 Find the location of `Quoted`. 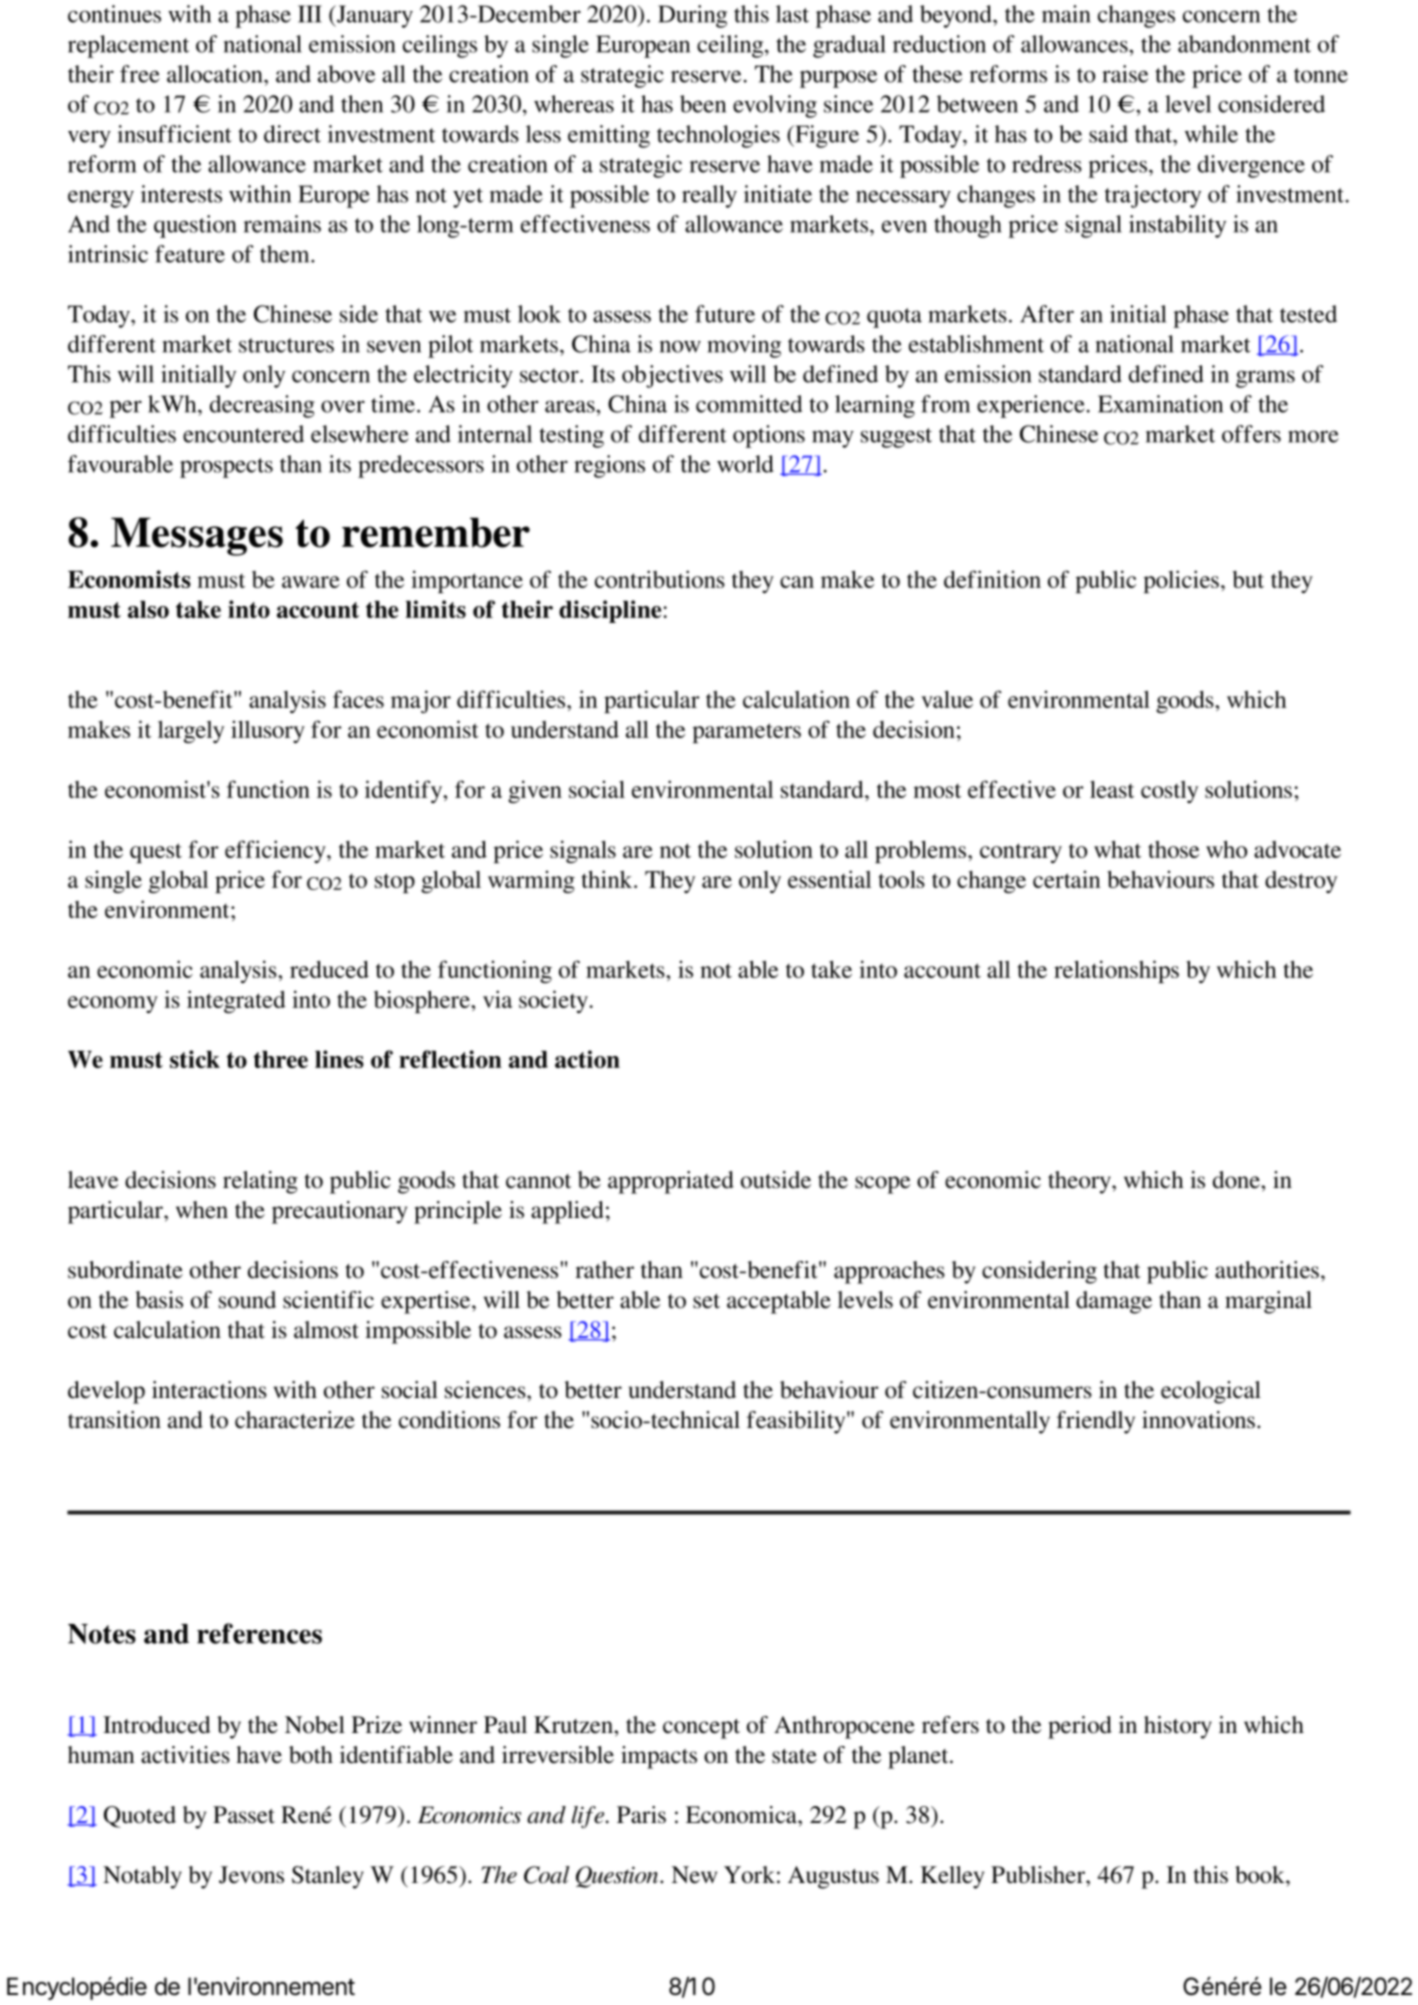

Quoted is located at coordinates (140, 1817).
